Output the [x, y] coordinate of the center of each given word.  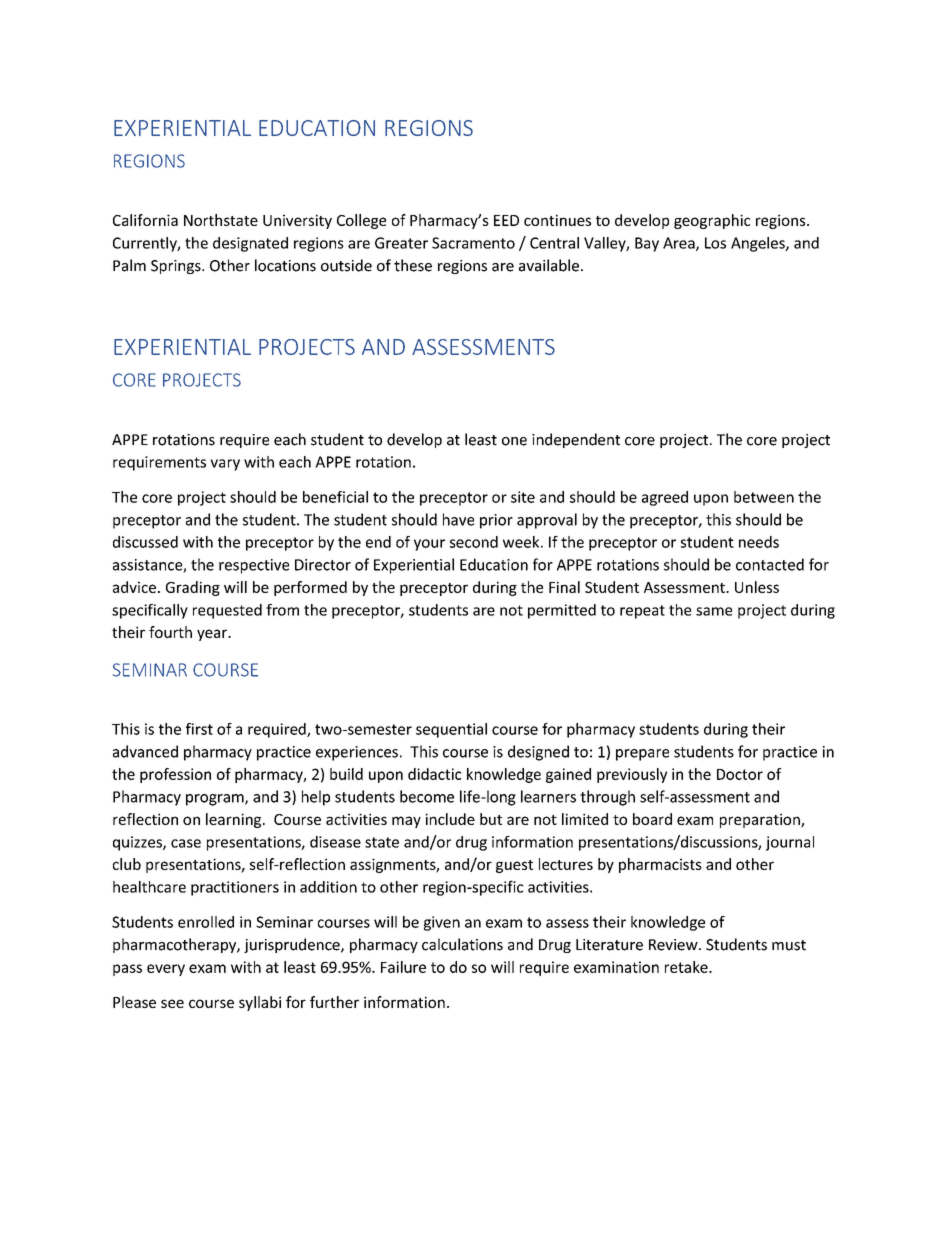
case [186, 843]
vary [225, 465]
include [450, 819]
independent [576, 440]
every [166, 970]
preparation [761, 820]
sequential [451, 730]
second [474, 542]
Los [715, 243]
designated [250, 244]
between [764, 497]
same [714, 611]
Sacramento [473, 243]
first [199, 729]
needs [759, 542]
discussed [145, 542]
